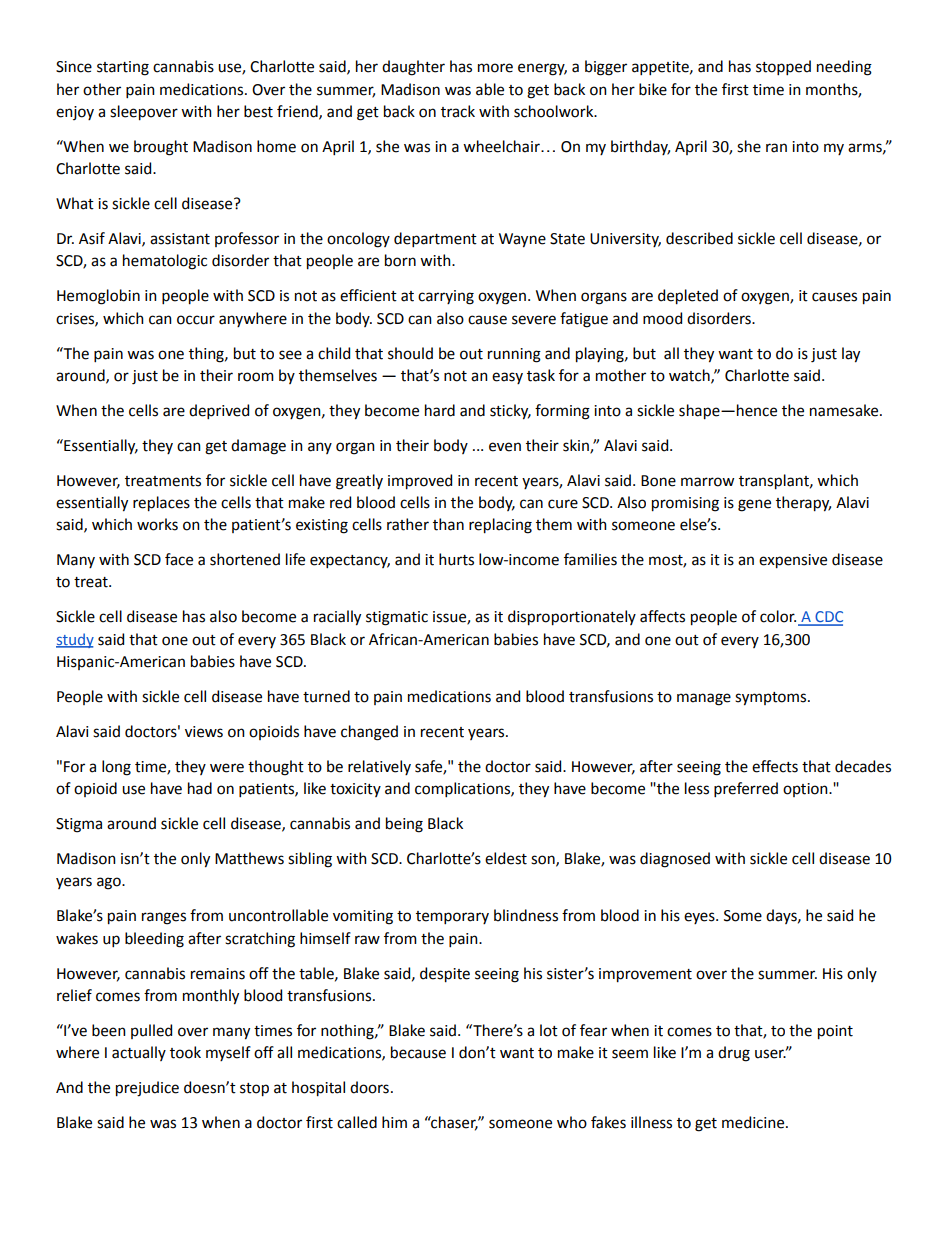 The height and width of the page is (1233, 952). I want to click on track, so click(458, 111).
